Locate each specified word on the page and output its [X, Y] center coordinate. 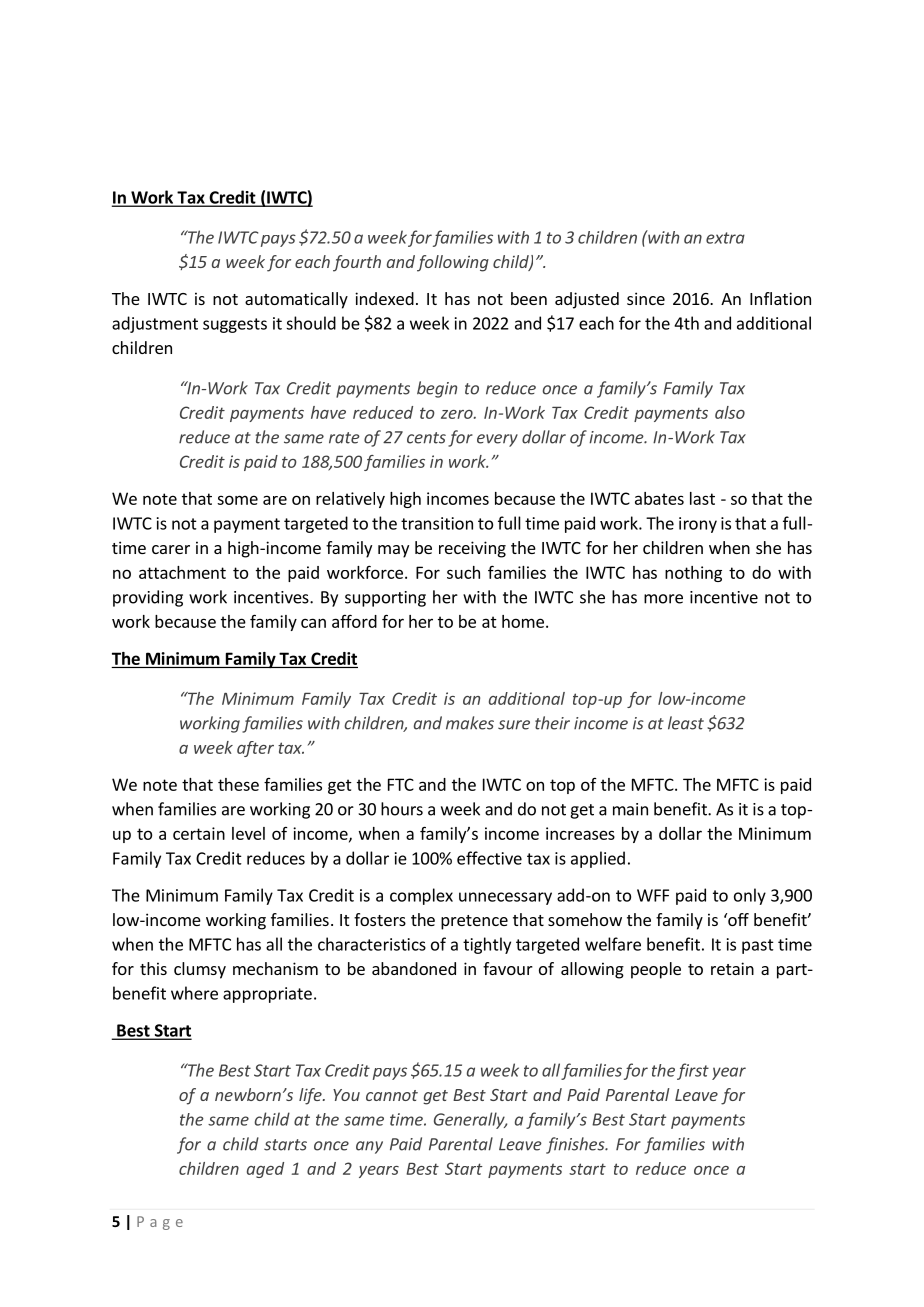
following [453, 263]
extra [725, 238]
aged [265, 1170]
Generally [470, 1120]
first [693, 1071]
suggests [235, 325]
